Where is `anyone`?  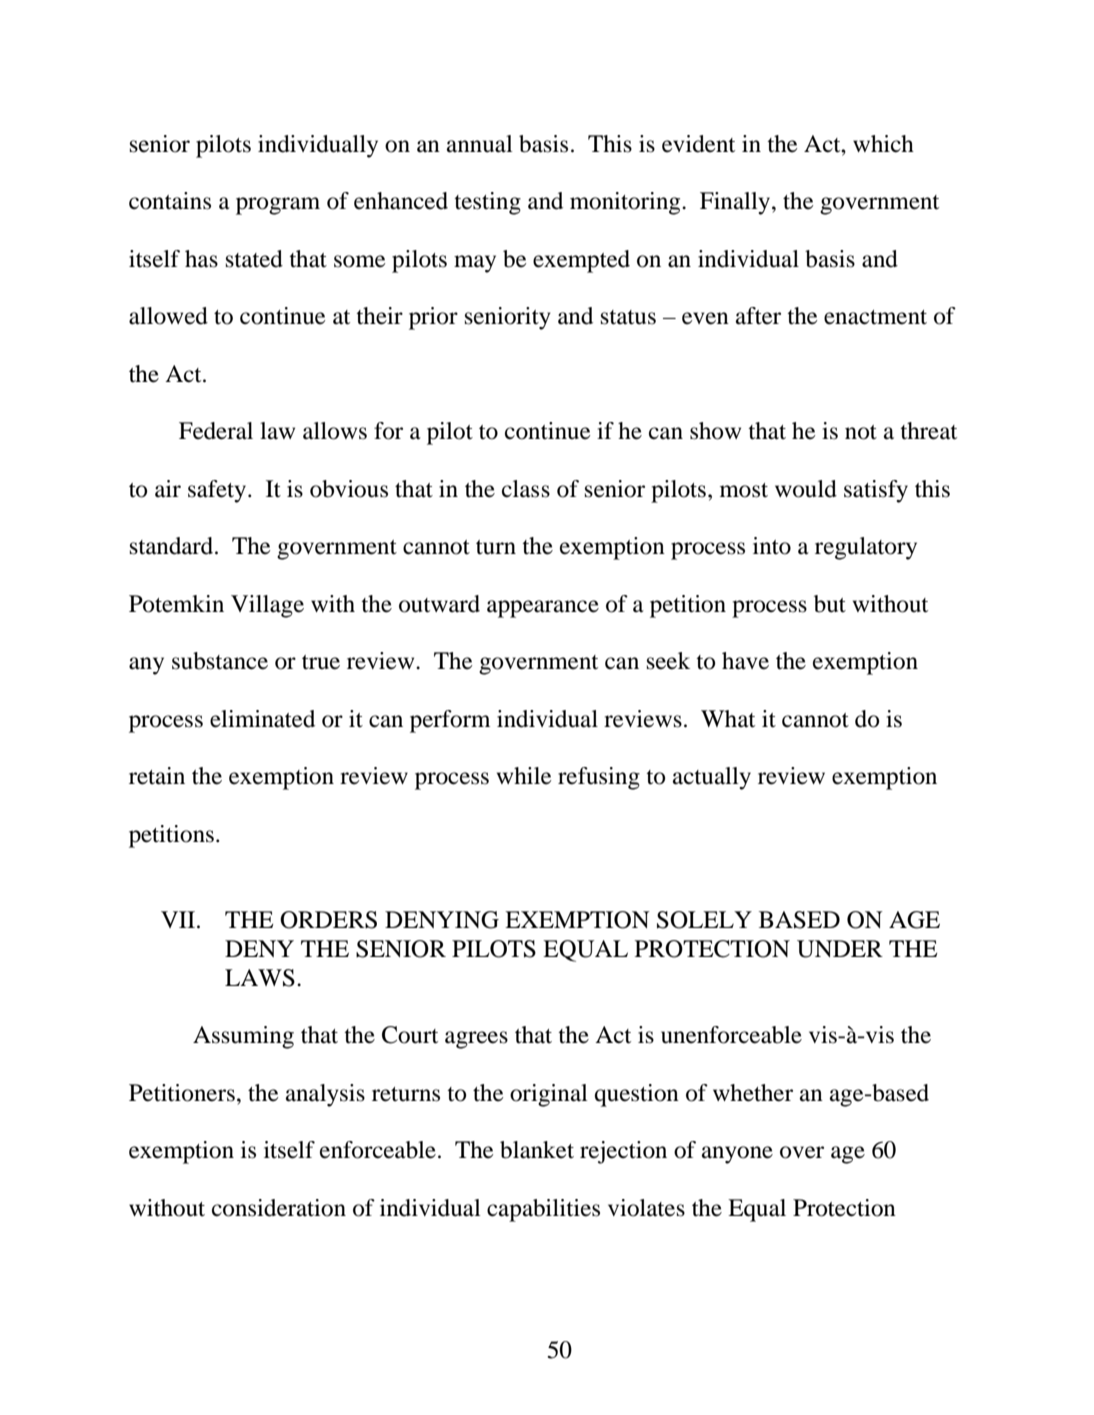
anyone is located at coordinates (737, 1155).
